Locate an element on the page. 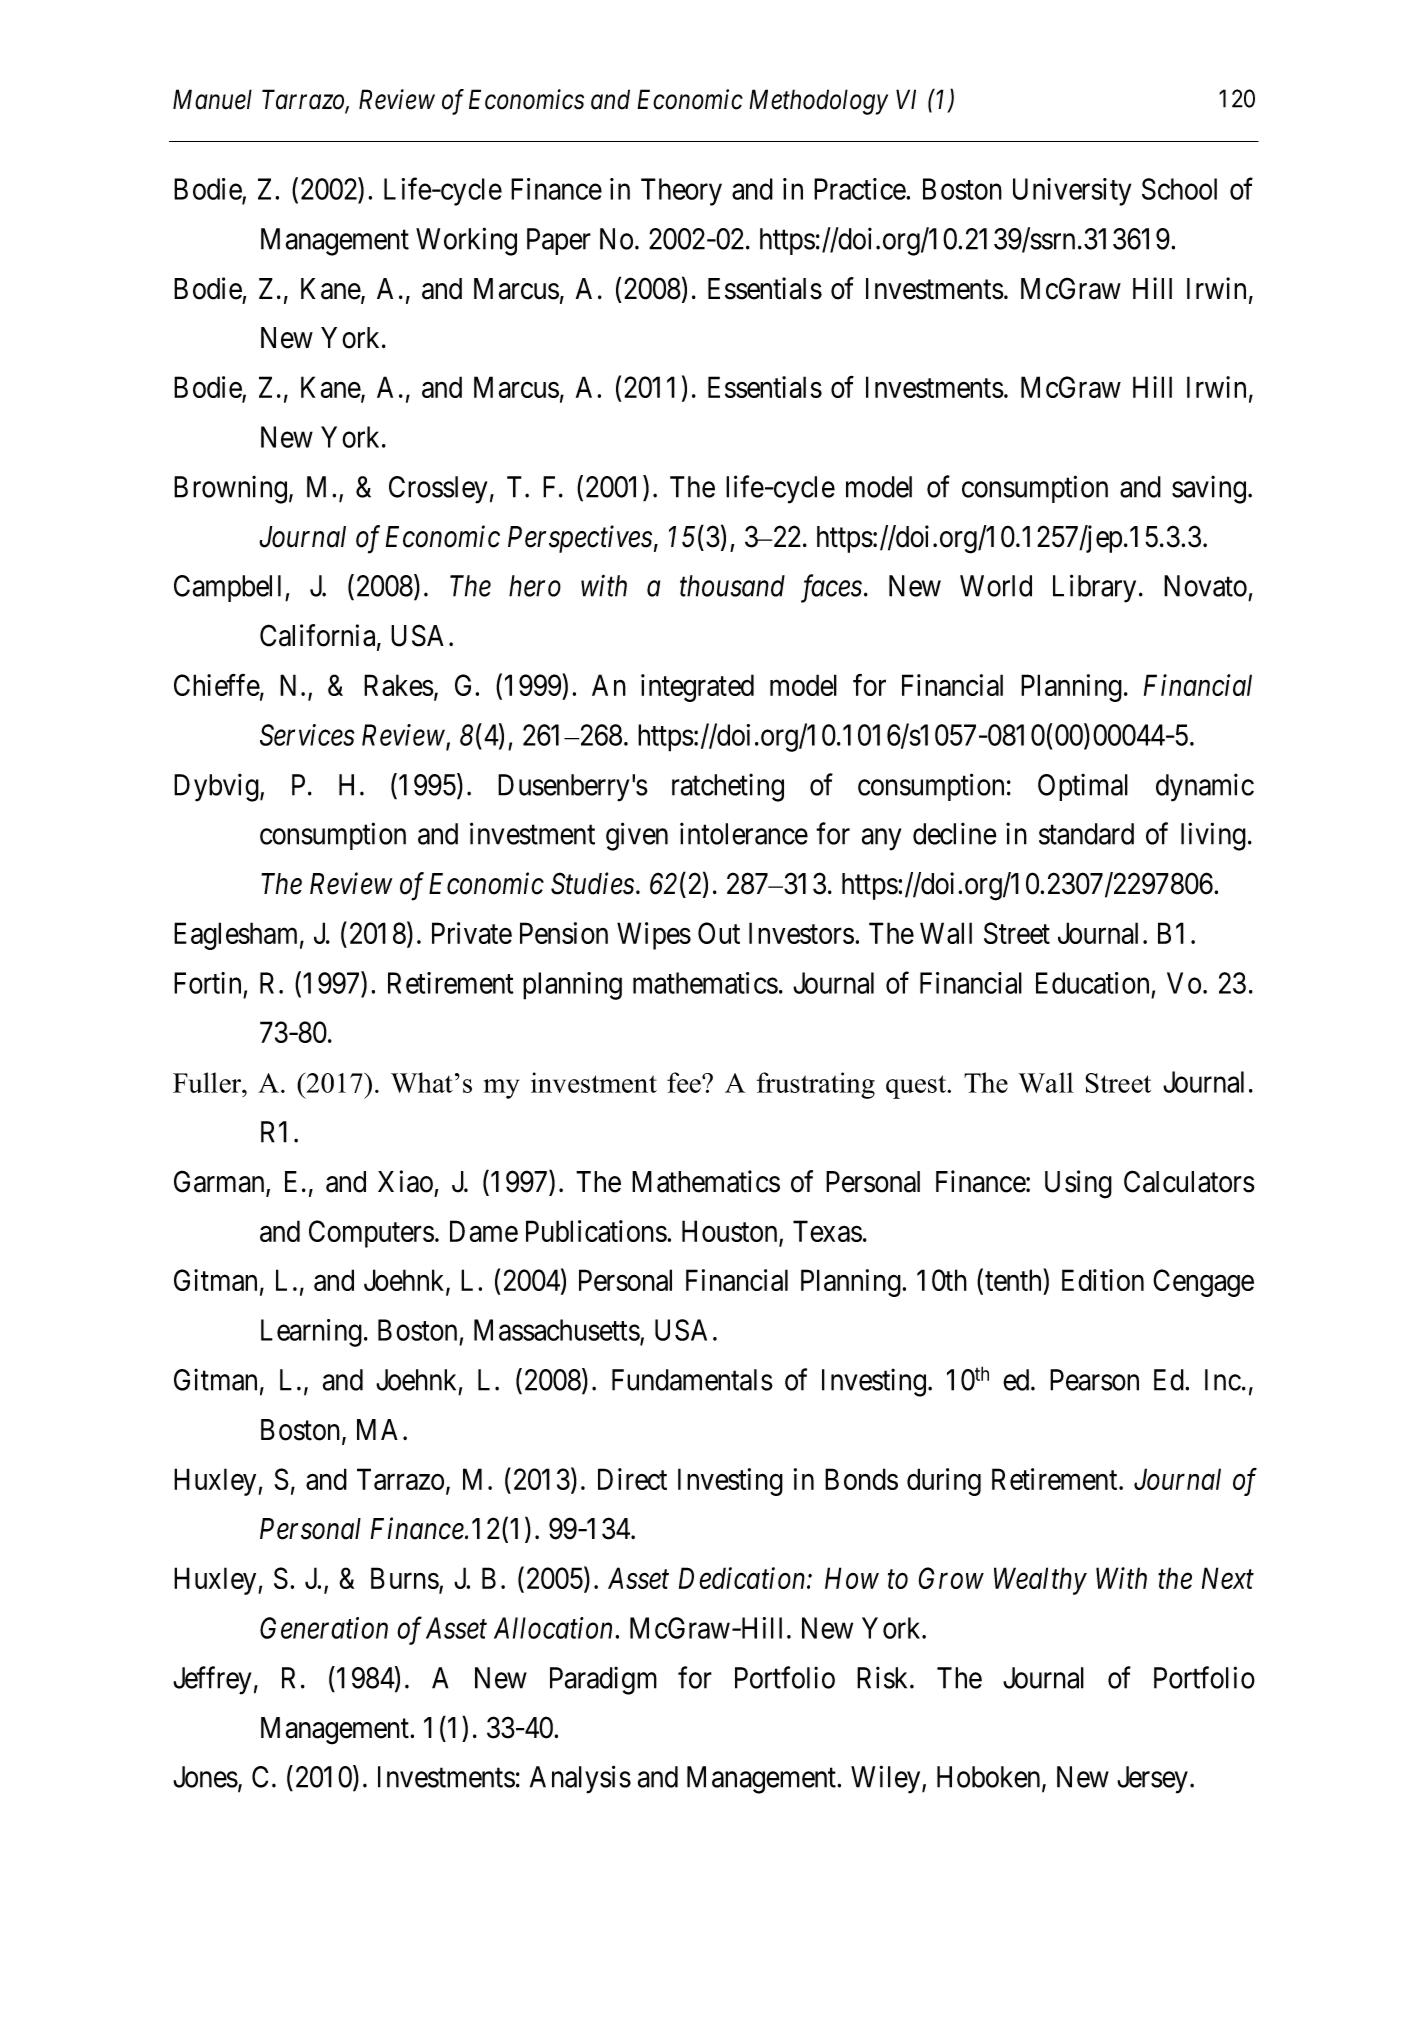 The height and width of the document is (2018, 1427). Out is located at coordinates (719, 933).
